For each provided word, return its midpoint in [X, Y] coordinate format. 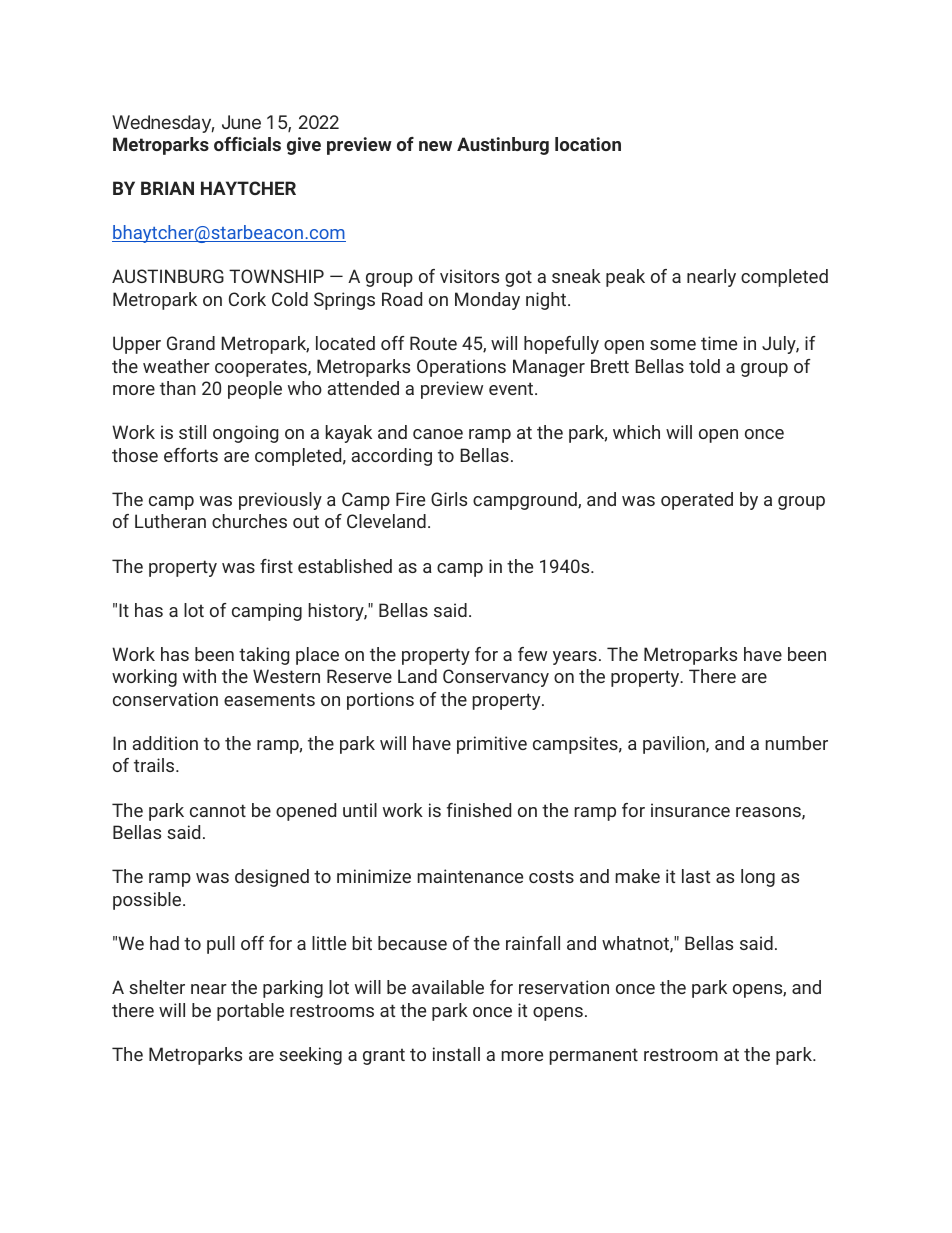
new [435, 146]
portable [250, 1012]
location [588, 144]
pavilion [675, 745]
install [456, 1054]
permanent [593, 1056]
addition [165, 743]
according [392, 457]
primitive [492, 745]
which [636, 432]
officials [247, 144]
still [192, 432]
